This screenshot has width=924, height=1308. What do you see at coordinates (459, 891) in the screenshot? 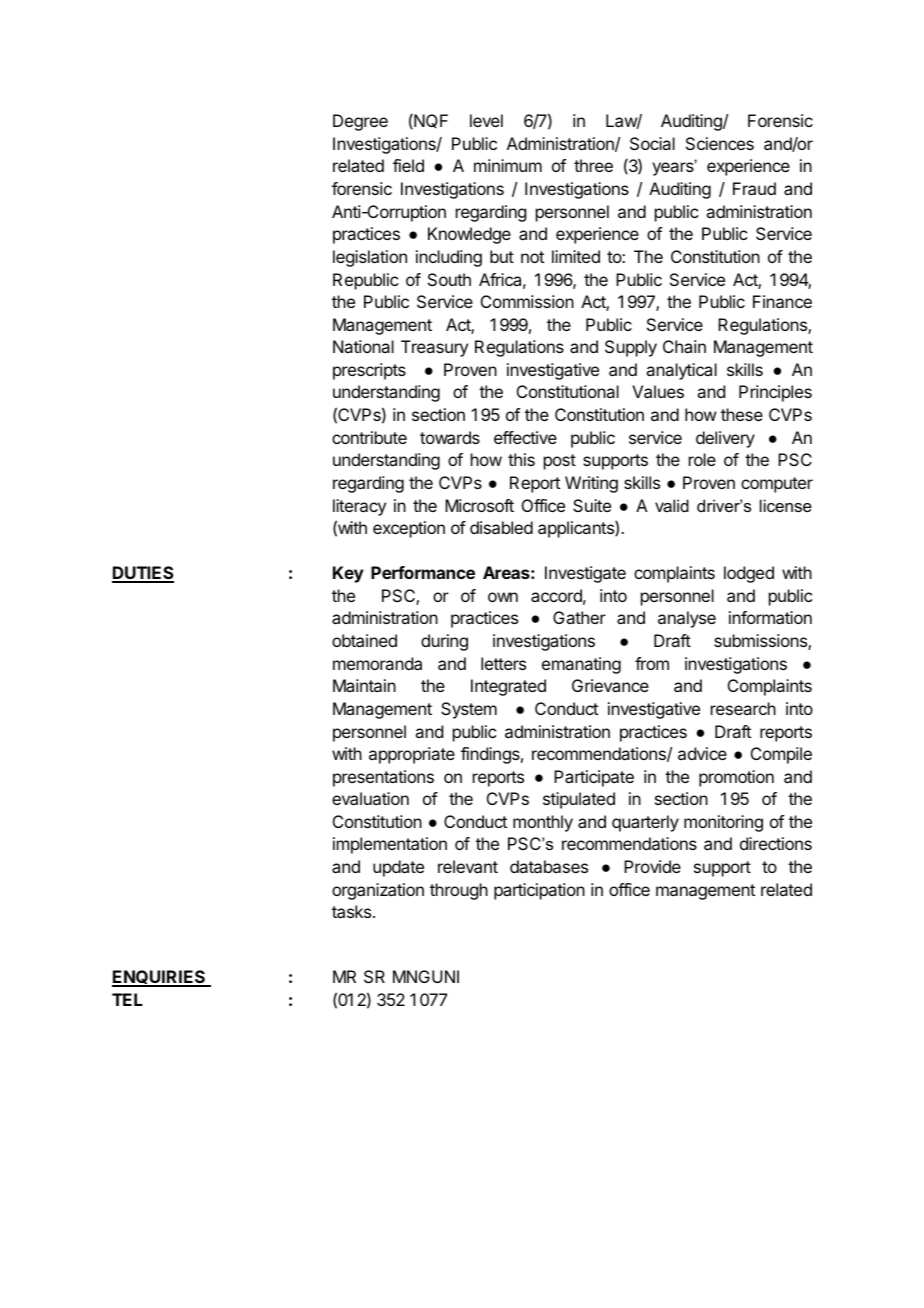
I see `through` at bounding box center [459, 891].
